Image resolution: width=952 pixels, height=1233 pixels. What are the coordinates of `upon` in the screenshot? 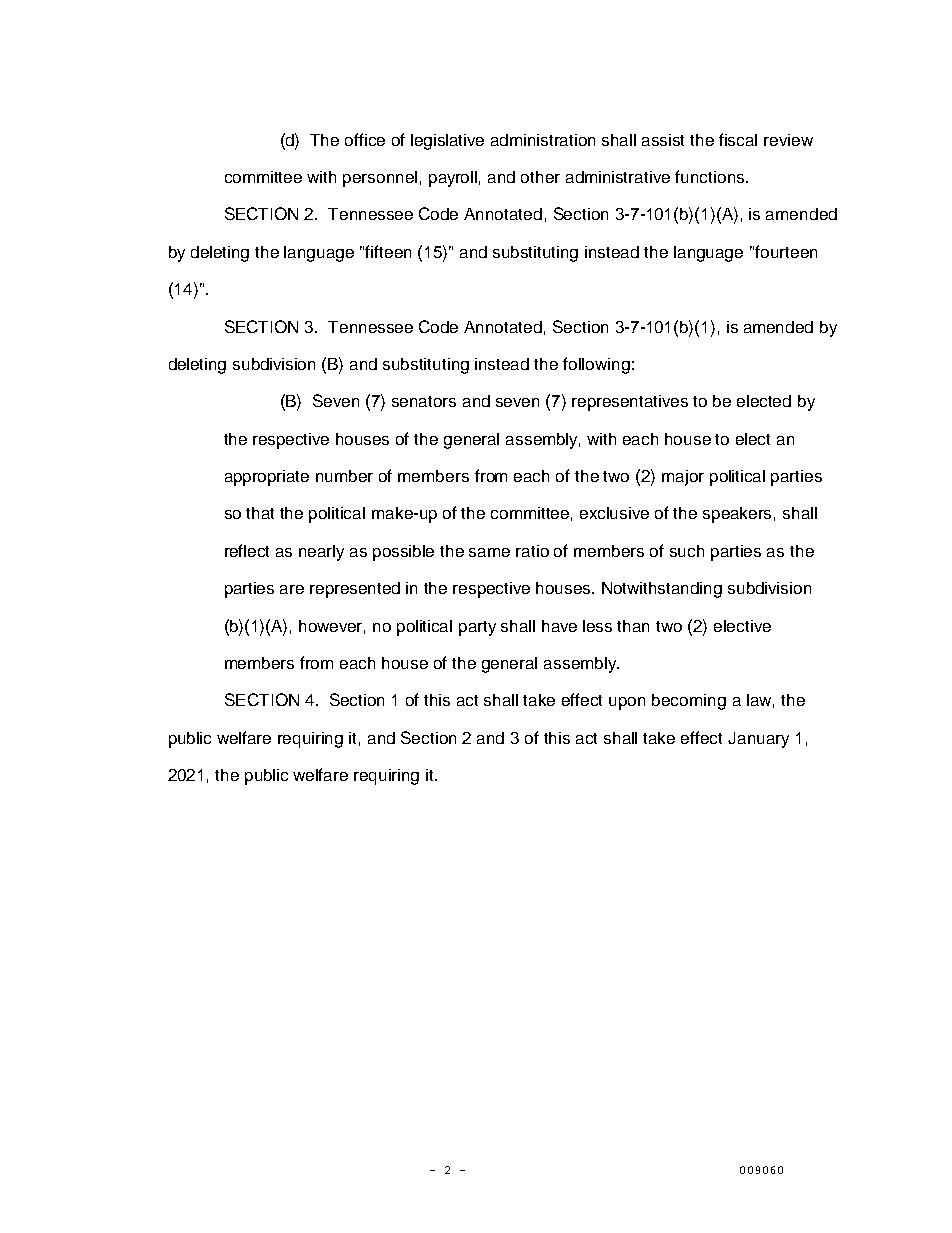 It's located at (627, 703).
